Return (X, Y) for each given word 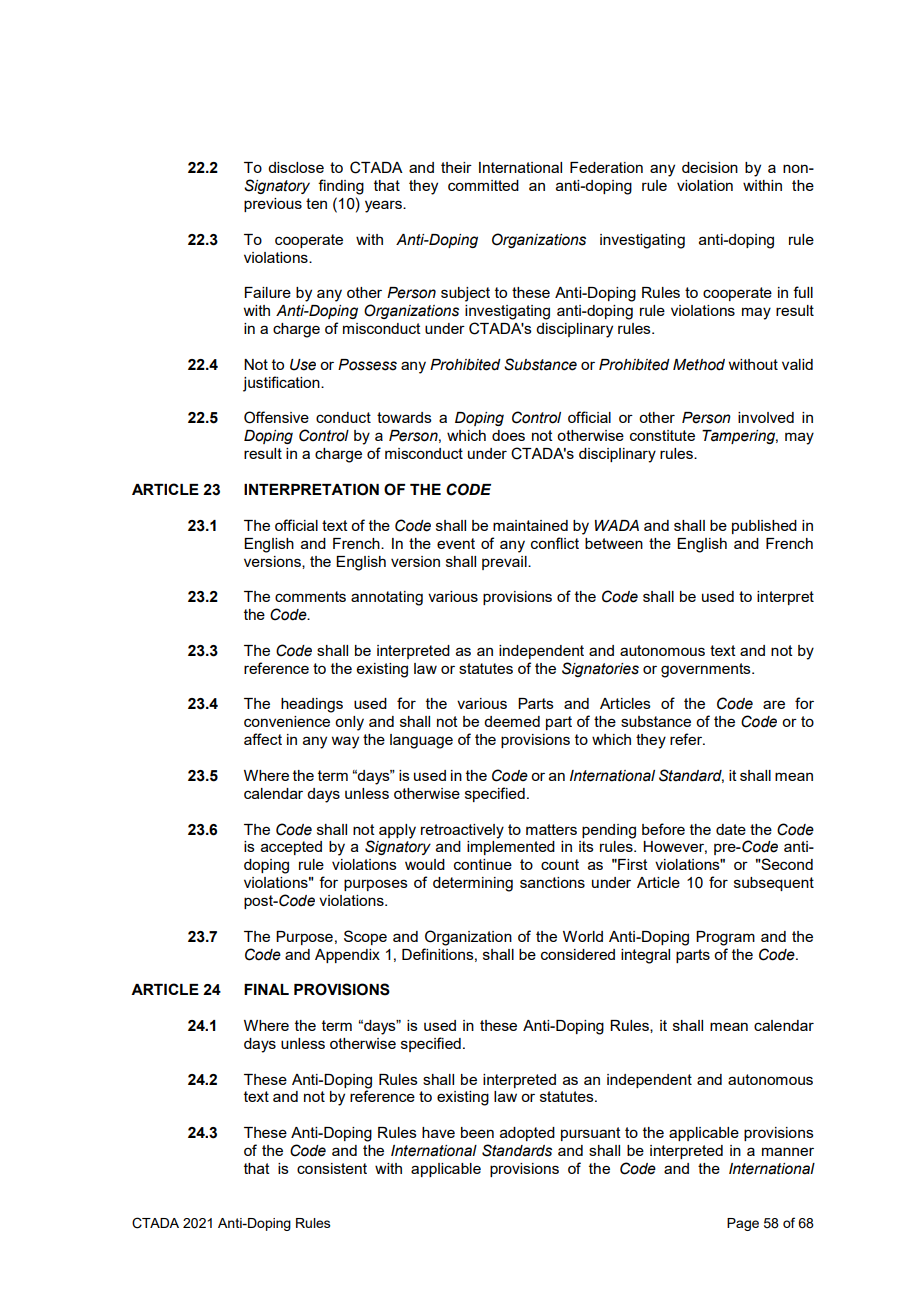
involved (766, 417)
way (345, 742)
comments (310, 596)
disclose (296, 167)
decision (710, 167)
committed (483, 185)
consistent (332, 1168)
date (731, 829)
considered (578, 954)
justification (282, 384)
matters (551, 829)
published (764, 527)
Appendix (347, 956)
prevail (505, 563)
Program (725, 938)
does (508, 435)
